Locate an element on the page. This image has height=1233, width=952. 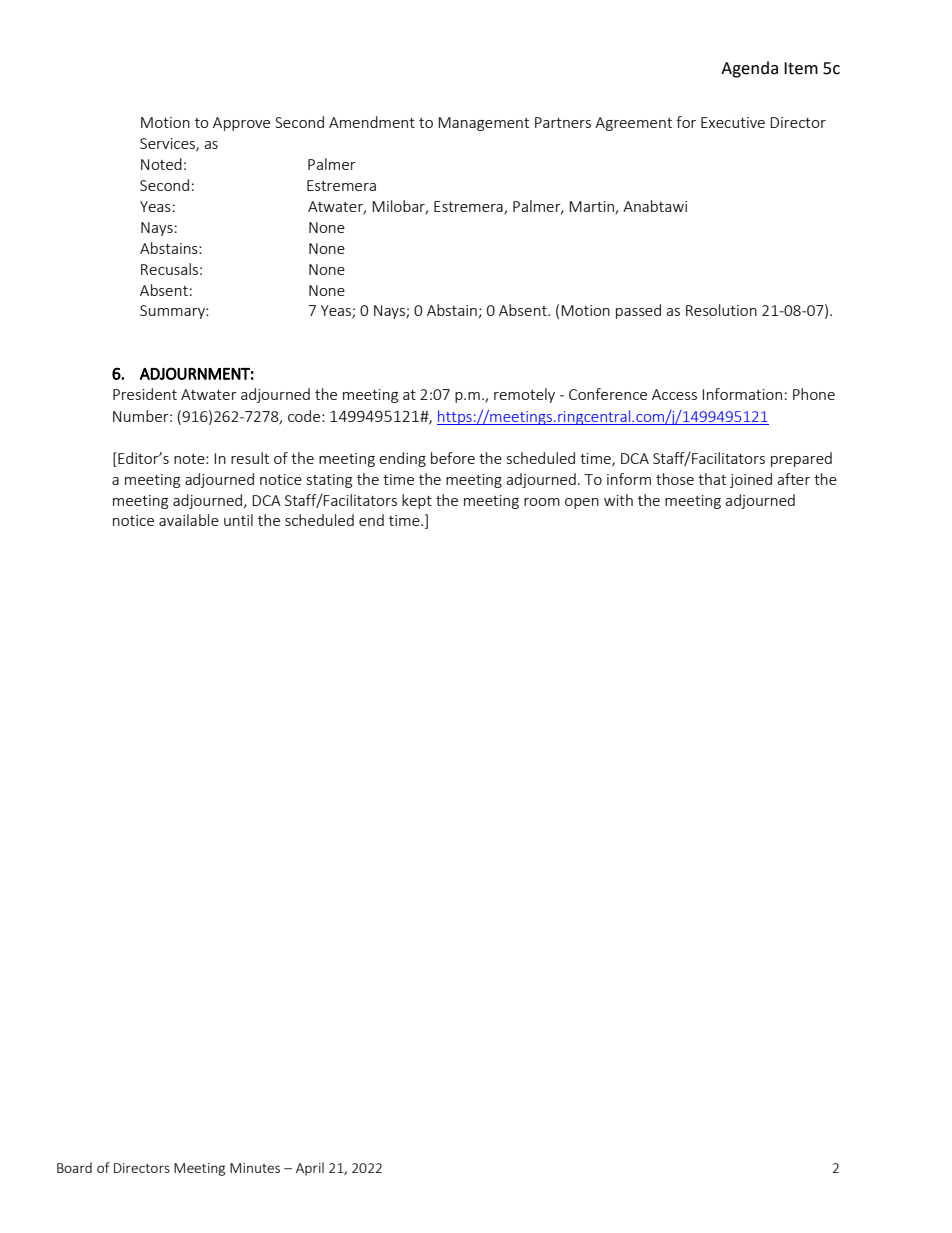
April is located at coordinates (310, 1169).
